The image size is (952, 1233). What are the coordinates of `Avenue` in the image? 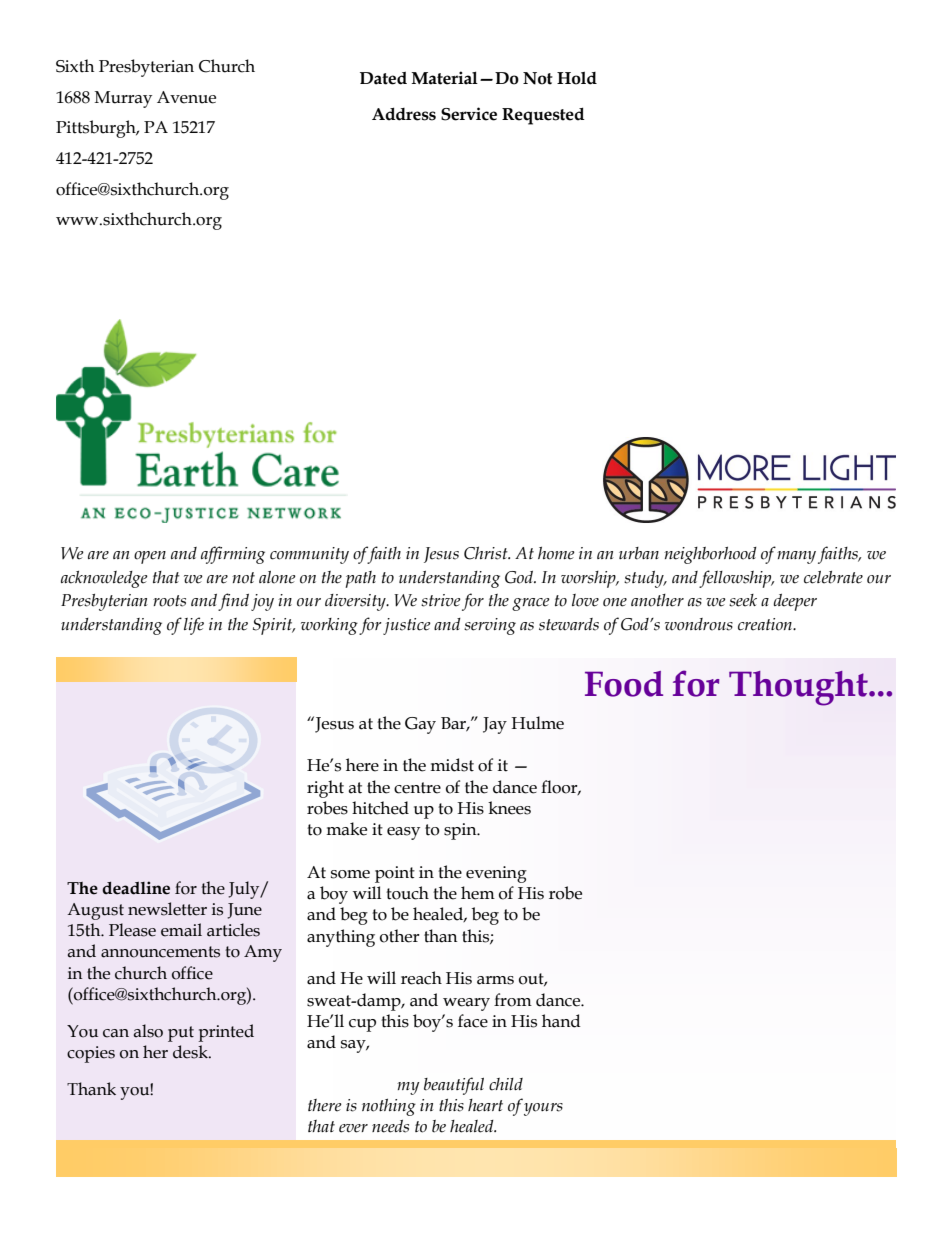 It's located at (186, 97).
